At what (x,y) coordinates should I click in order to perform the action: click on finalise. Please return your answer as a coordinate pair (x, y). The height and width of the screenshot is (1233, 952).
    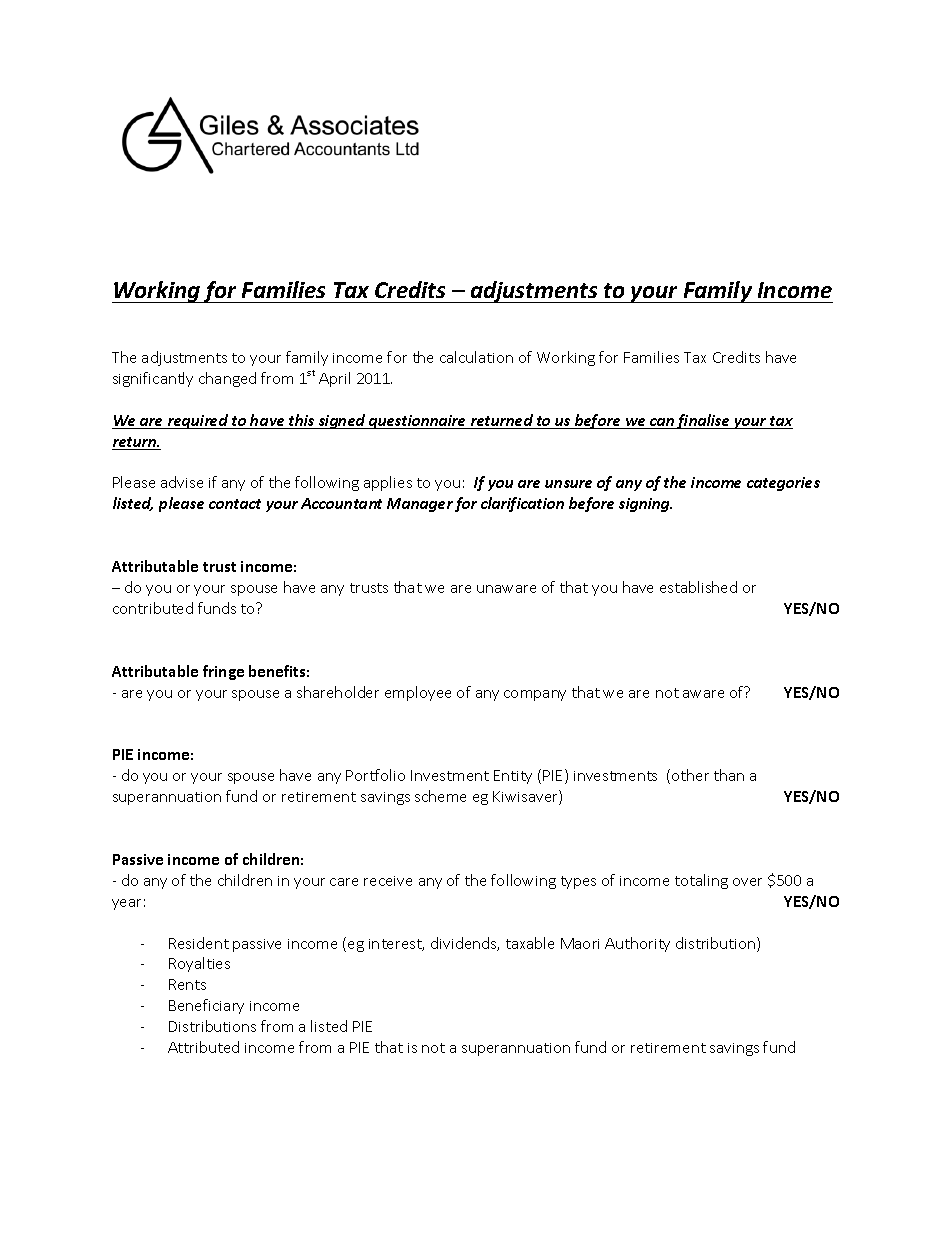
    Looking at the image, I should click on (703, 421).
